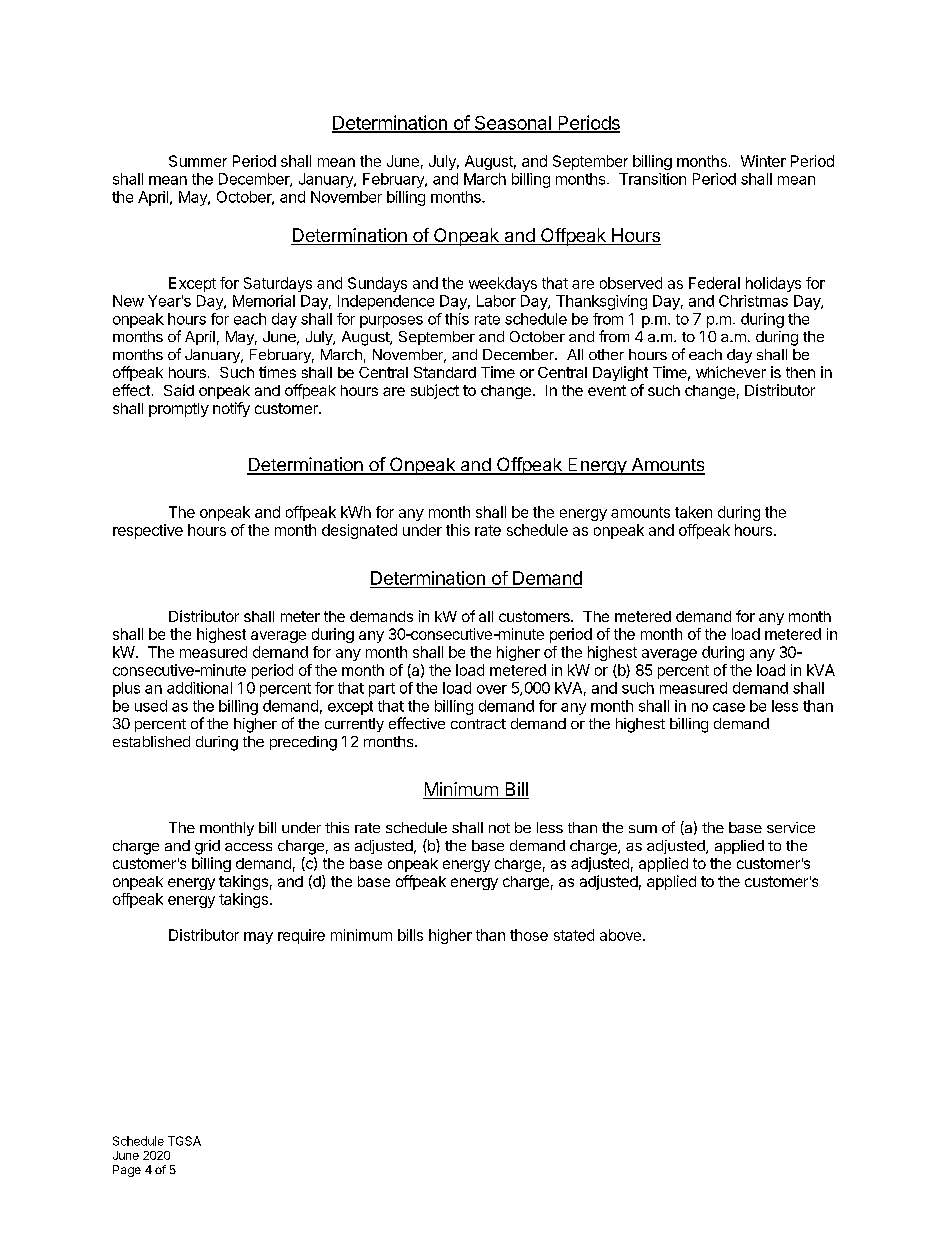 This page has height=1233, width=952. What do you see at coordinates (693, 512) in the page?
I see `taken` at bounding box center [693, 512].
